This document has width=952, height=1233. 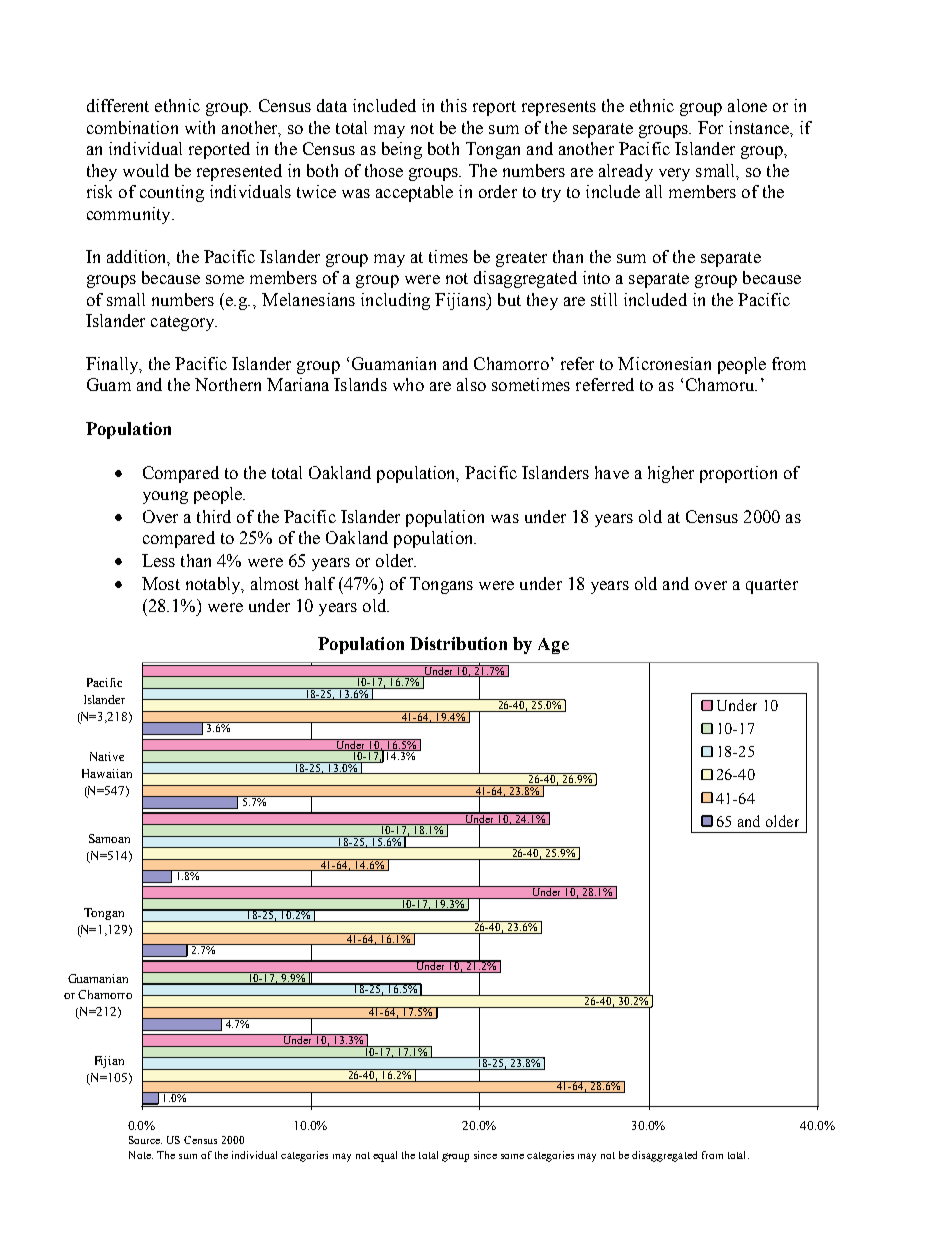 I want to click on Source, so click(x=145, y=1140).
